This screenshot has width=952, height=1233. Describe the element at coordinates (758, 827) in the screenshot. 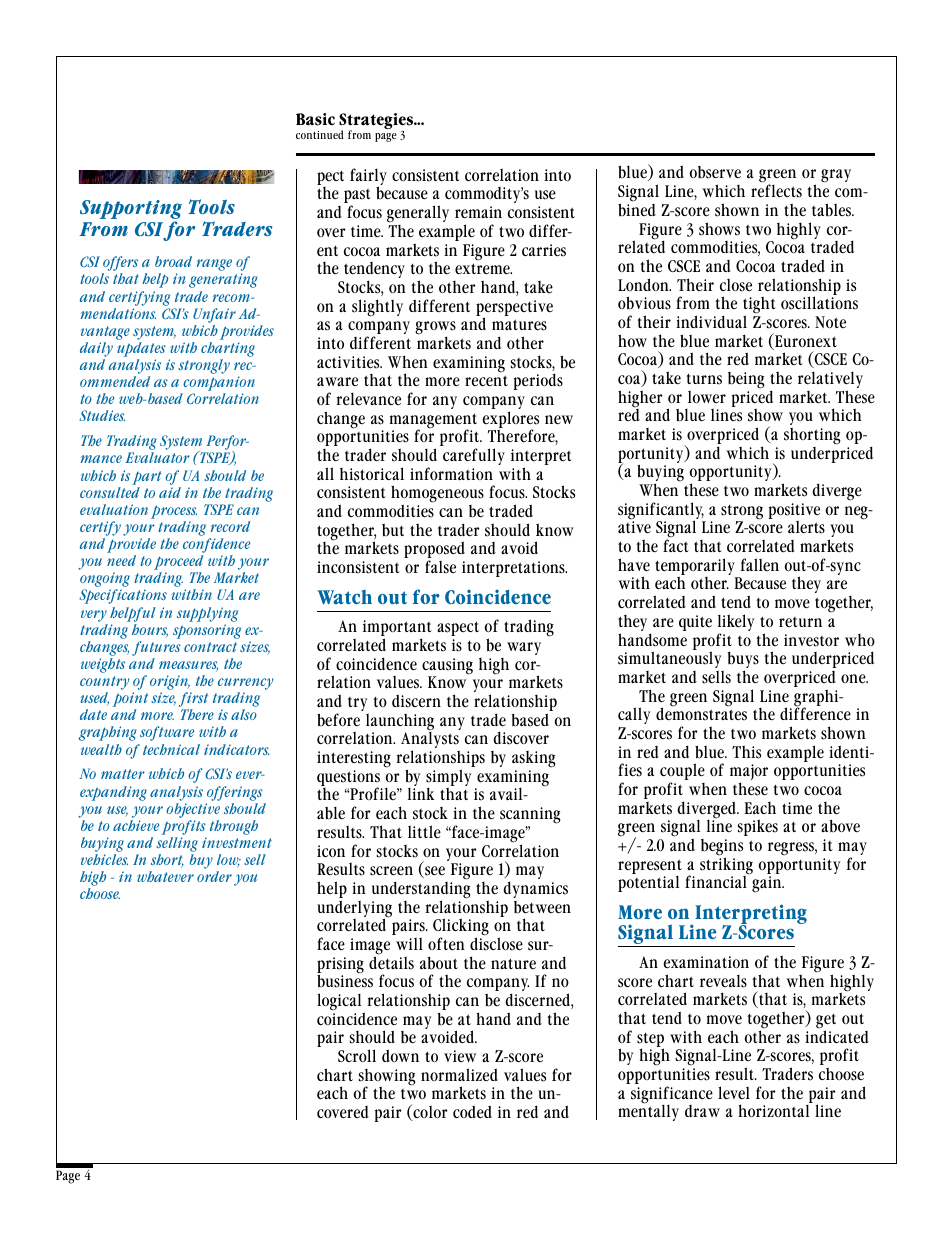

I see `spikes` at that location.
